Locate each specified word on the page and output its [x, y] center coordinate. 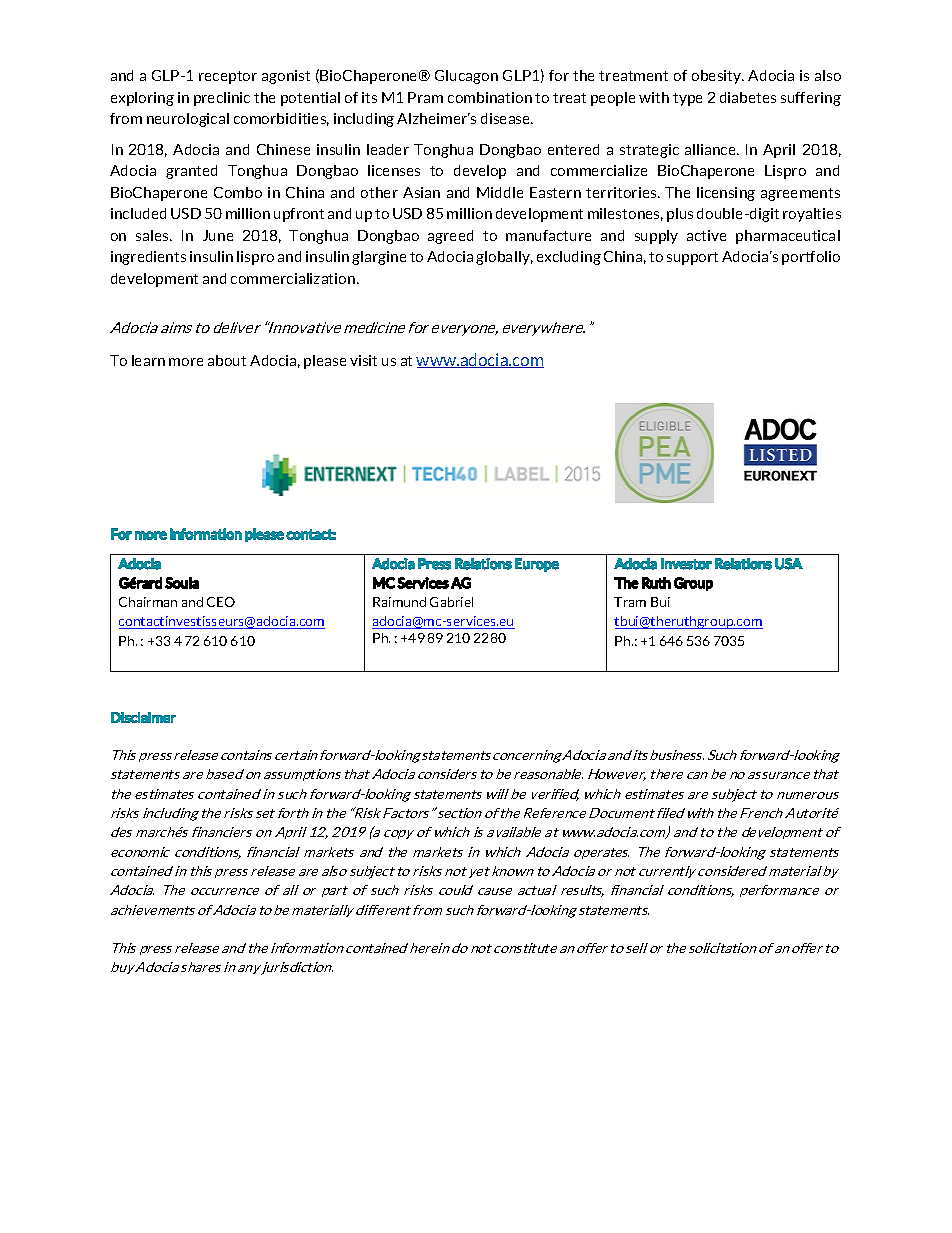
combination [490, 97]
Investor [686, 564]
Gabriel [451, 602]
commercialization [294, 278]
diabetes [748, 97]
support [692, 258]
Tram [630, 602]
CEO [221, 602]
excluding [569, 258]
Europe [537, 565]
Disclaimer [143, 717]
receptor [228, 77]
